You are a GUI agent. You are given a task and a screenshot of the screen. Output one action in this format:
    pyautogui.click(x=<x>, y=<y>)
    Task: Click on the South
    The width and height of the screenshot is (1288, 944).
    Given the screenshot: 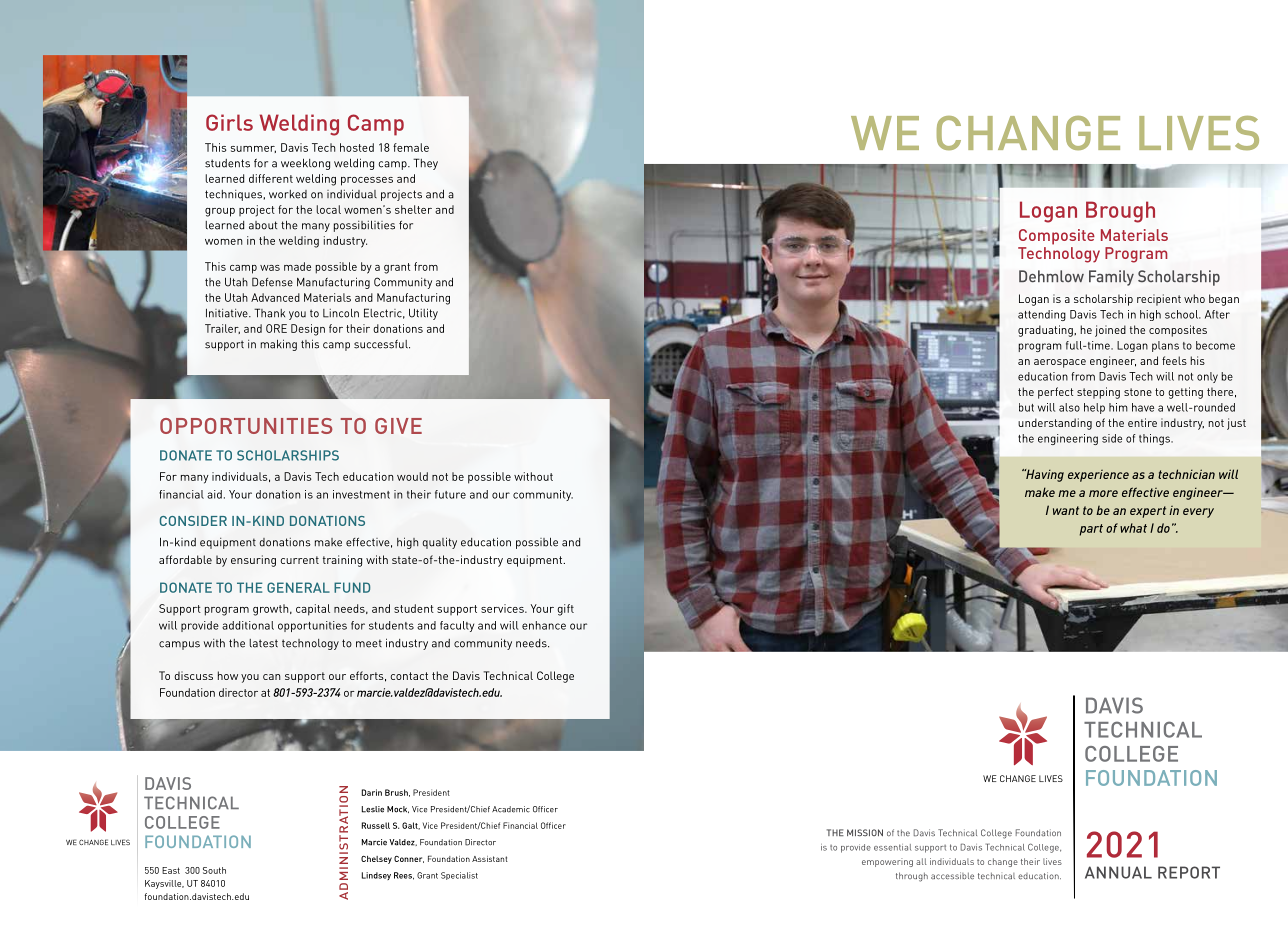 What is the action you would take?
    pyautogui.click(x=214, y=870)
